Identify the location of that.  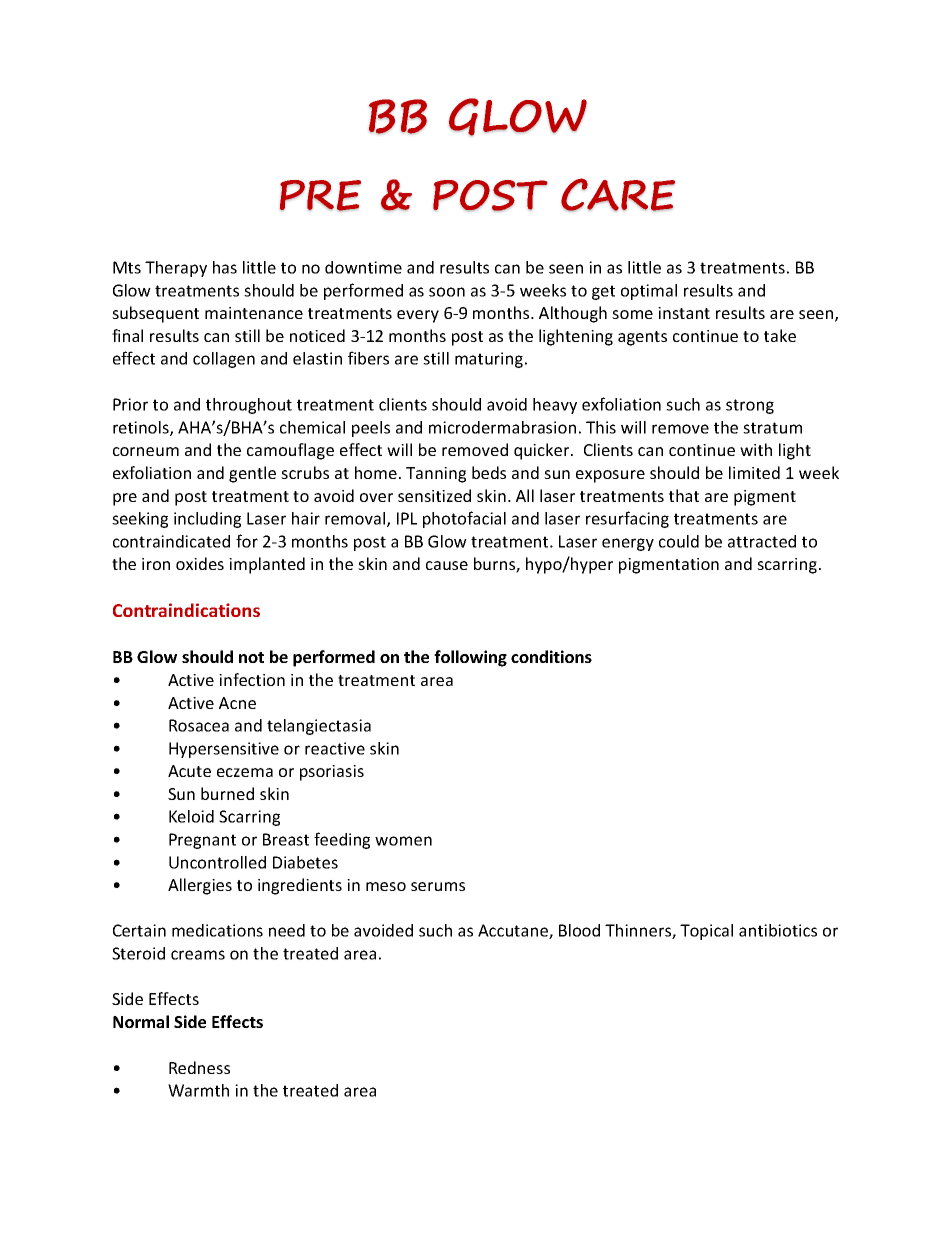
(684, 495).
